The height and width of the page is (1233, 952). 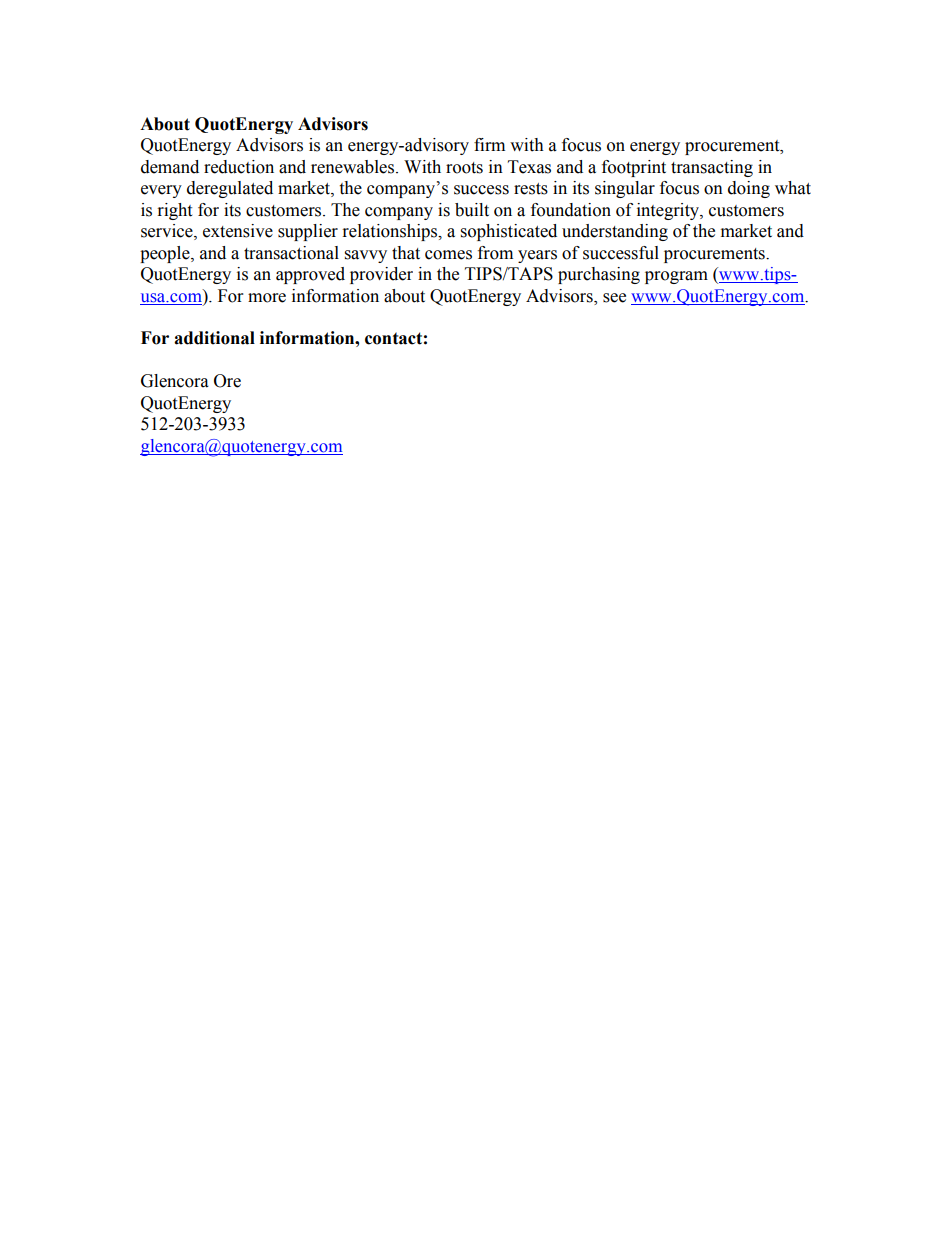 What do you see at coordinates (712, 168) in the page?
I see `transacting` at bounding box center [712, 168].
